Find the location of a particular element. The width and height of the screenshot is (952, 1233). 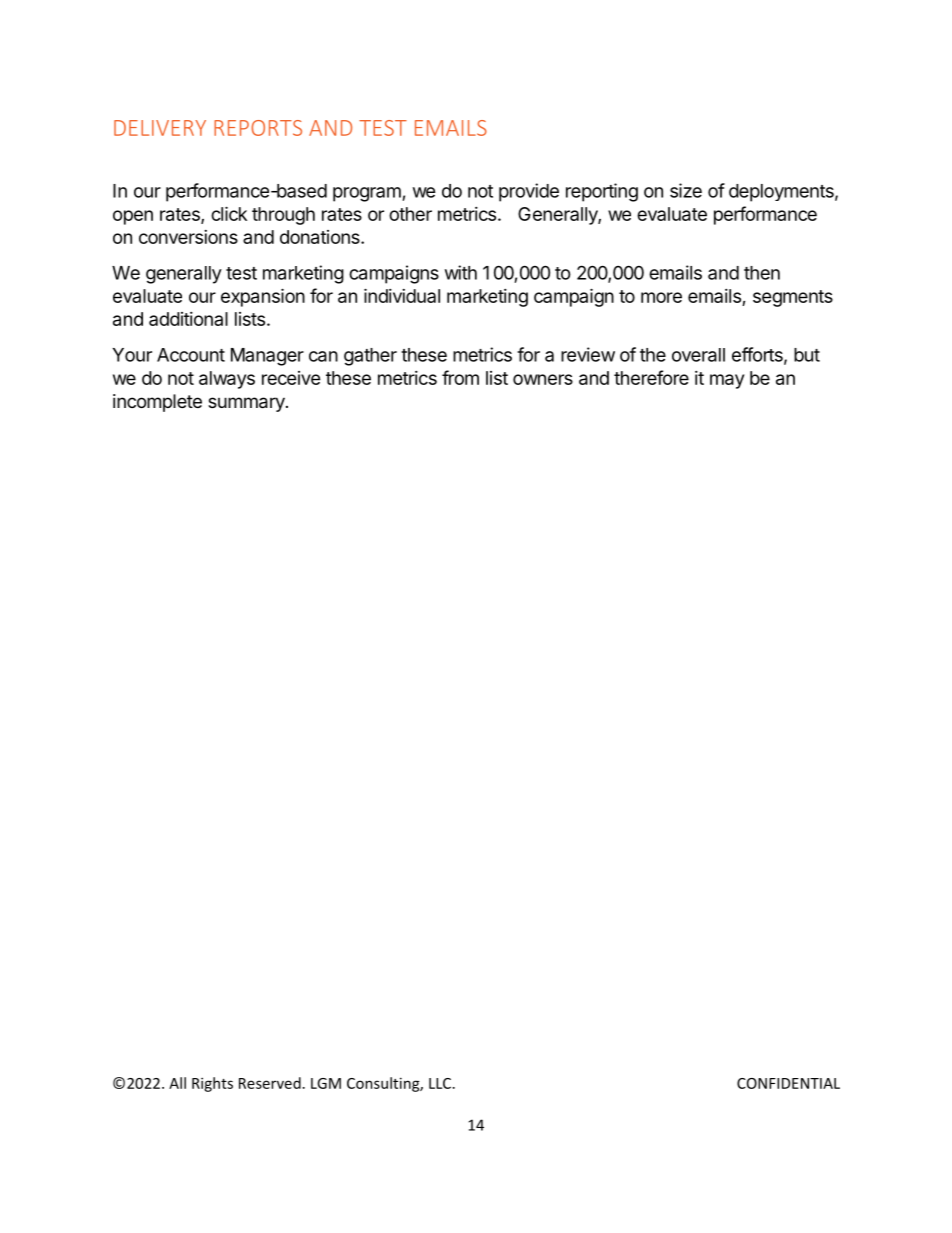

therefore is located at coordinates (651, 377).
